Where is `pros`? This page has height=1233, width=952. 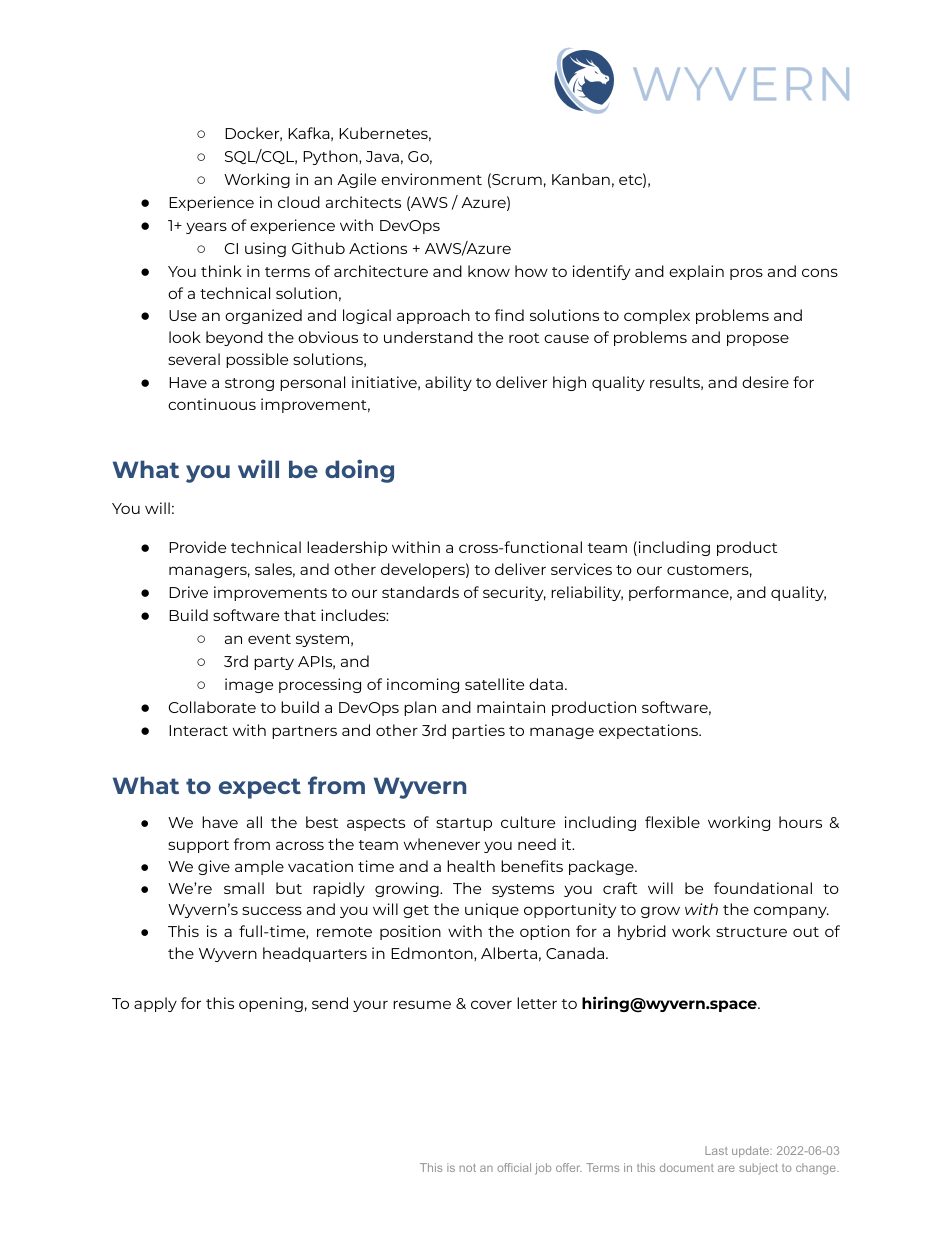 pros is located at coordinates (746, 274).
